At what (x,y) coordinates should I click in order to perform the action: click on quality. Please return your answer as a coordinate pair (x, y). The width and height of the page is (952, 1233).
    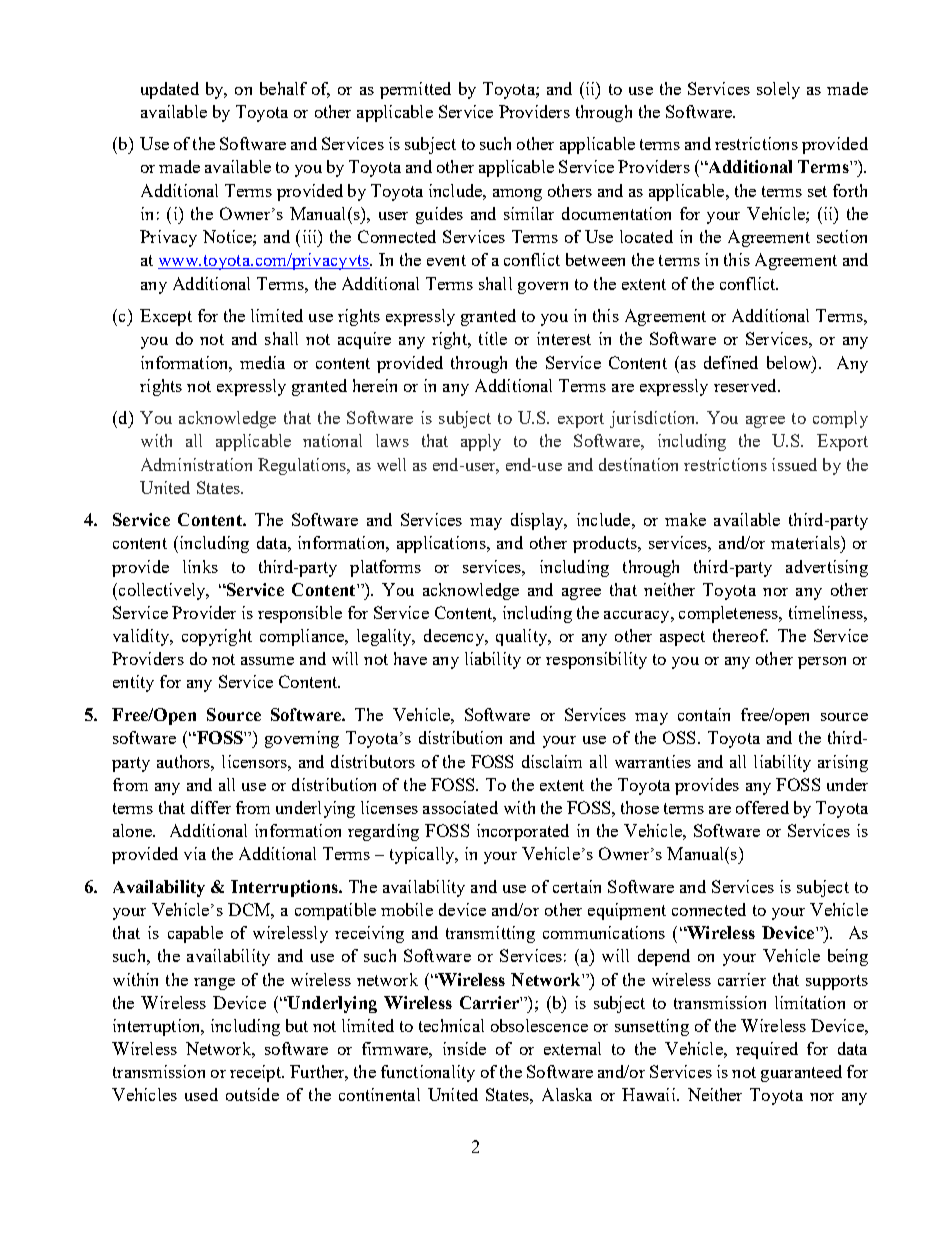
    Looking at the image, I should click on (522, 637).
